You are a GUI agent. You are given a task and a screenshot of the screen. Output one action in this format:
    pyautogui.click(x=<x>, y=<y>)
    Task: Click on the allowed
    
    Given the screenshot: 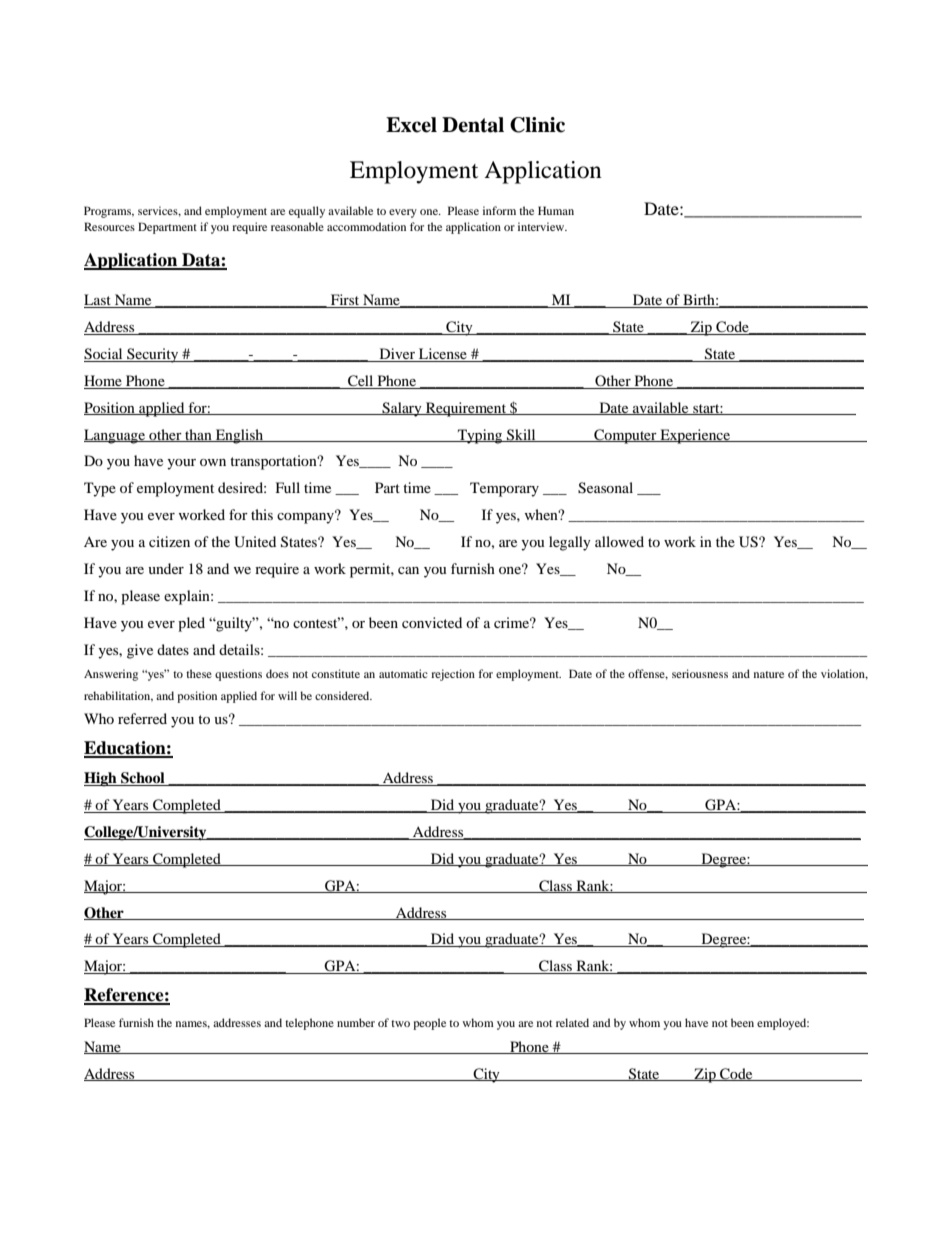 What is the action you would take?
    pyautogui.click(x=619, y=541)
